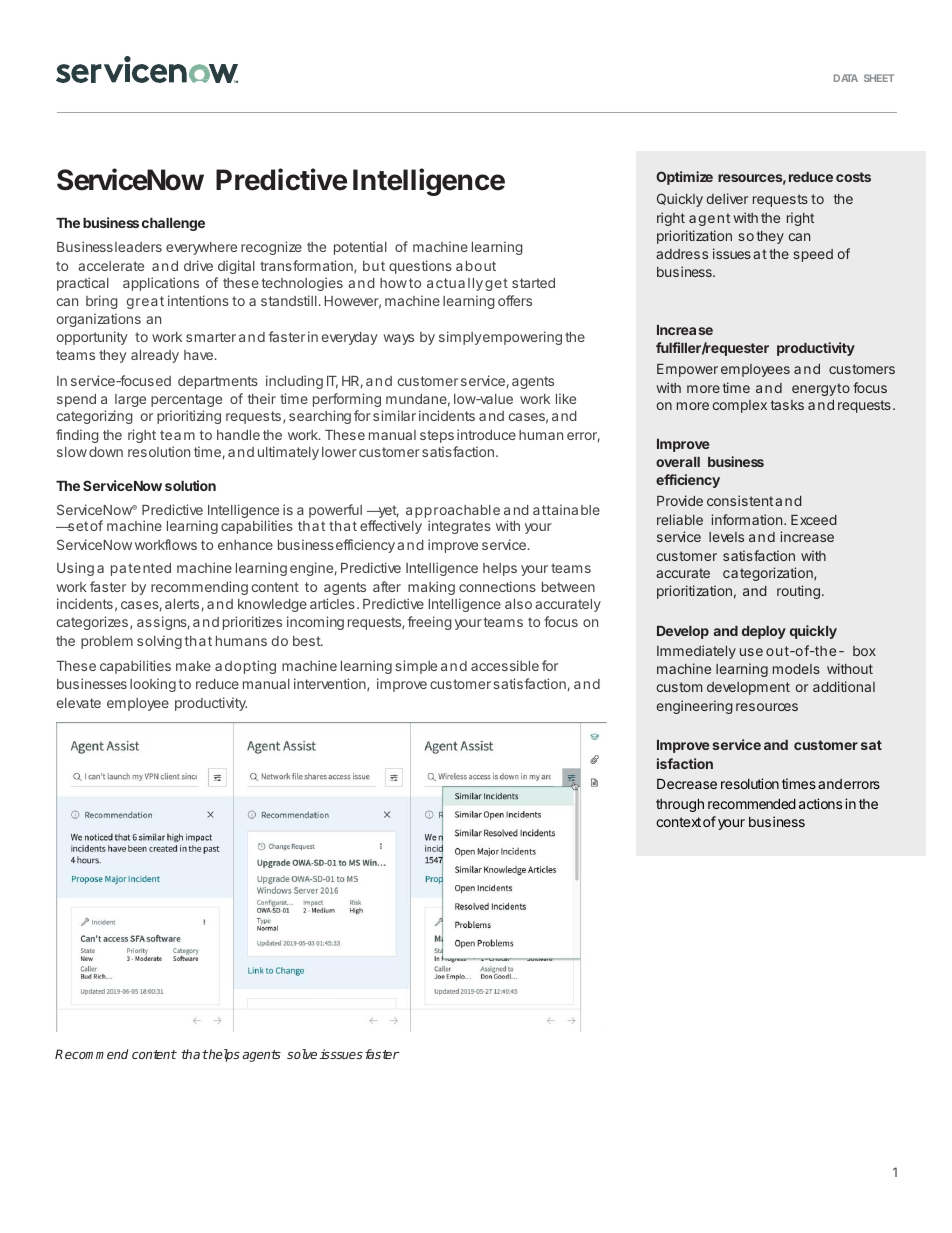 The width and height of the image is (952, 1233). Describe the element at coordinates (684, 178) in the image. I see `Optimize` at that location.
